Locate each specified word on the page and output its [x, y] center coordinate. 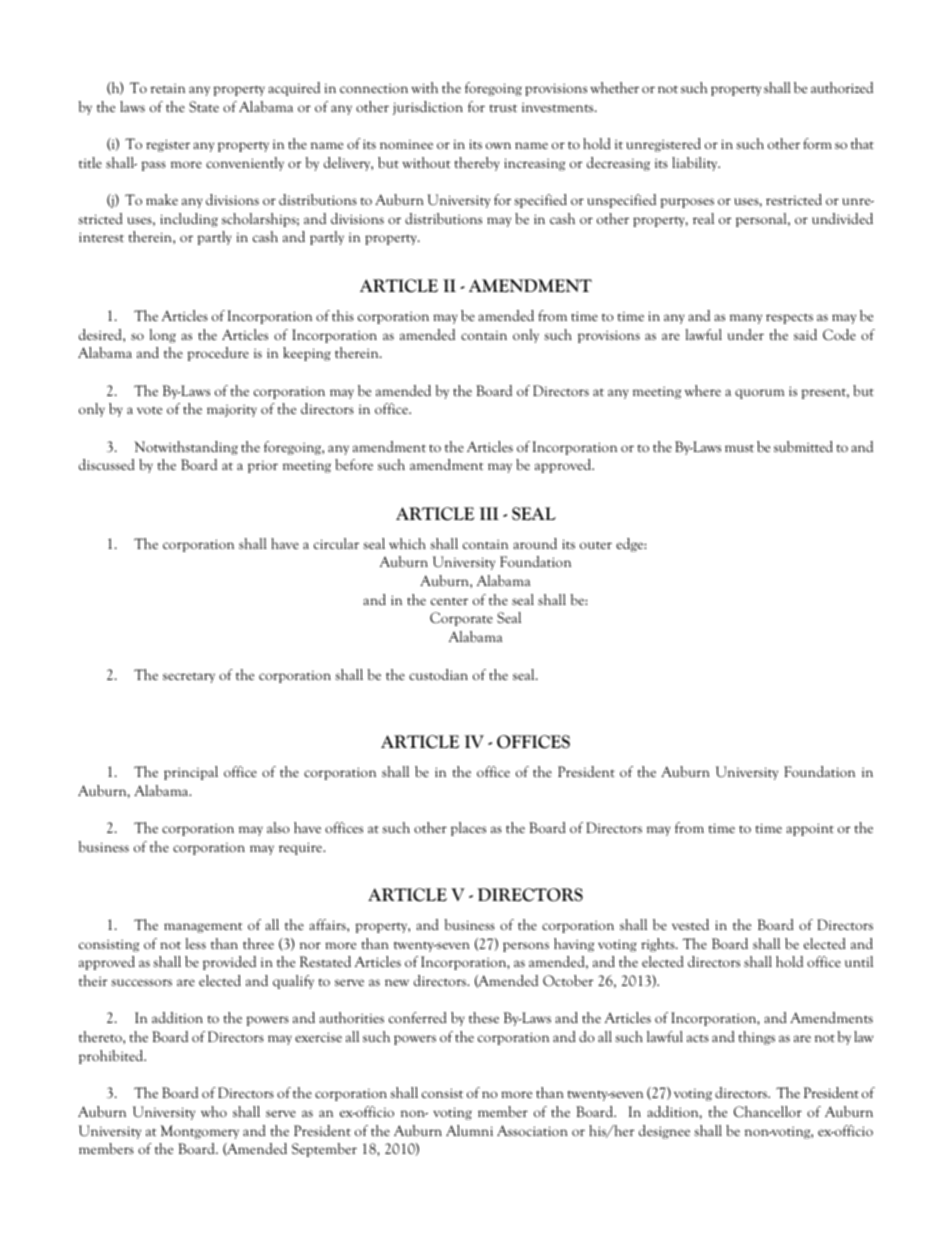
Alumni [469, 1130]
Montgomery [200, 1132]
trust [503, 108]
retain [167, 88]
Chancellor [768, 1112]
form [817, 143]
